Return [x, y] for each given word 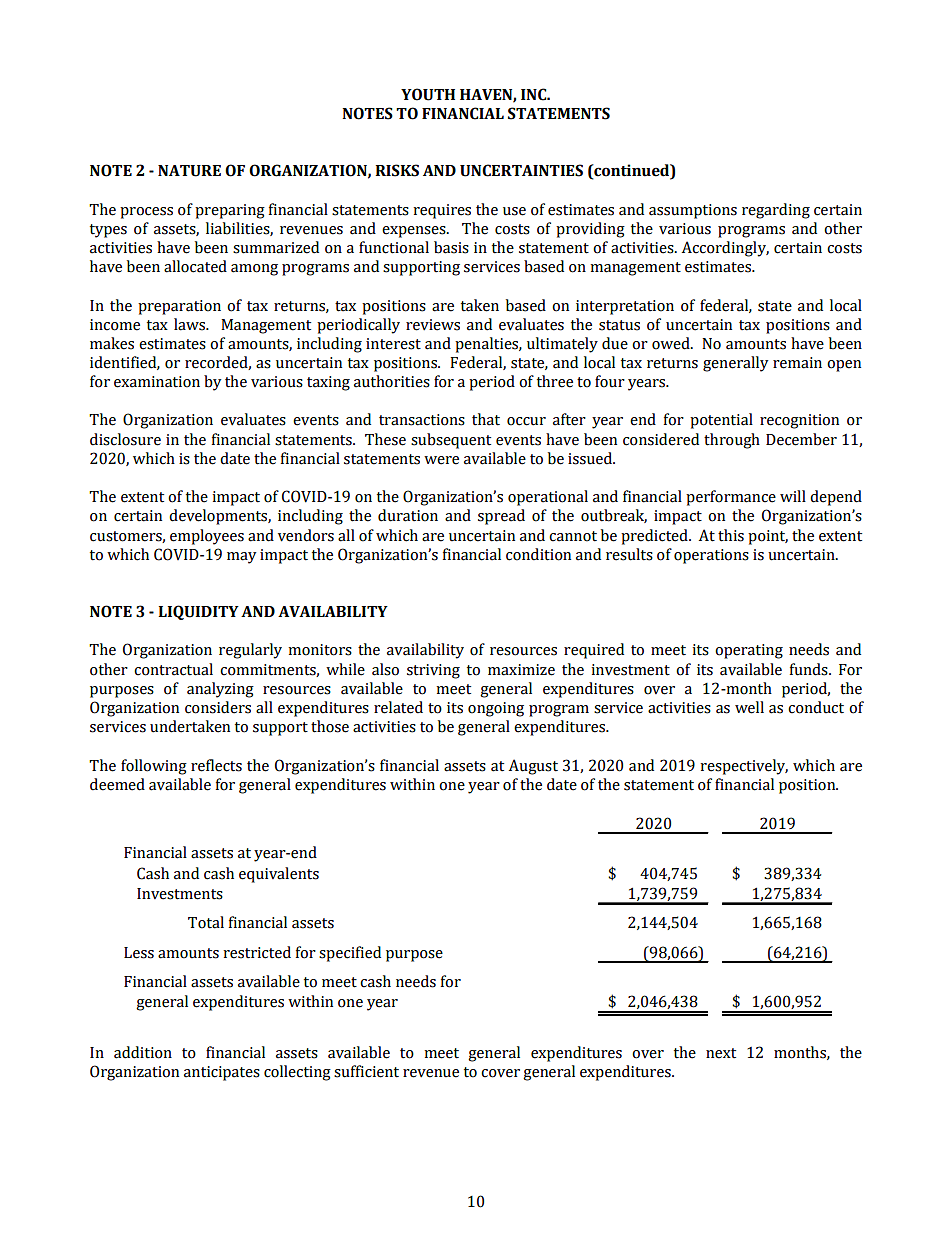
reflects [216, 765]
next [721, 1053]
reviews [433, 325]
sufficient [366, 1071]
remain [797, 363]
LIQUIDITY [198, 612]
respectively [744, 767]
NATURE [189, 171]
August [533, 767]
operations [711, 556]
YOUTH [428, 94]
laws [190, 324]
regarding [776, 211]
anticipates [222, 1073]
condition [538, 554]
